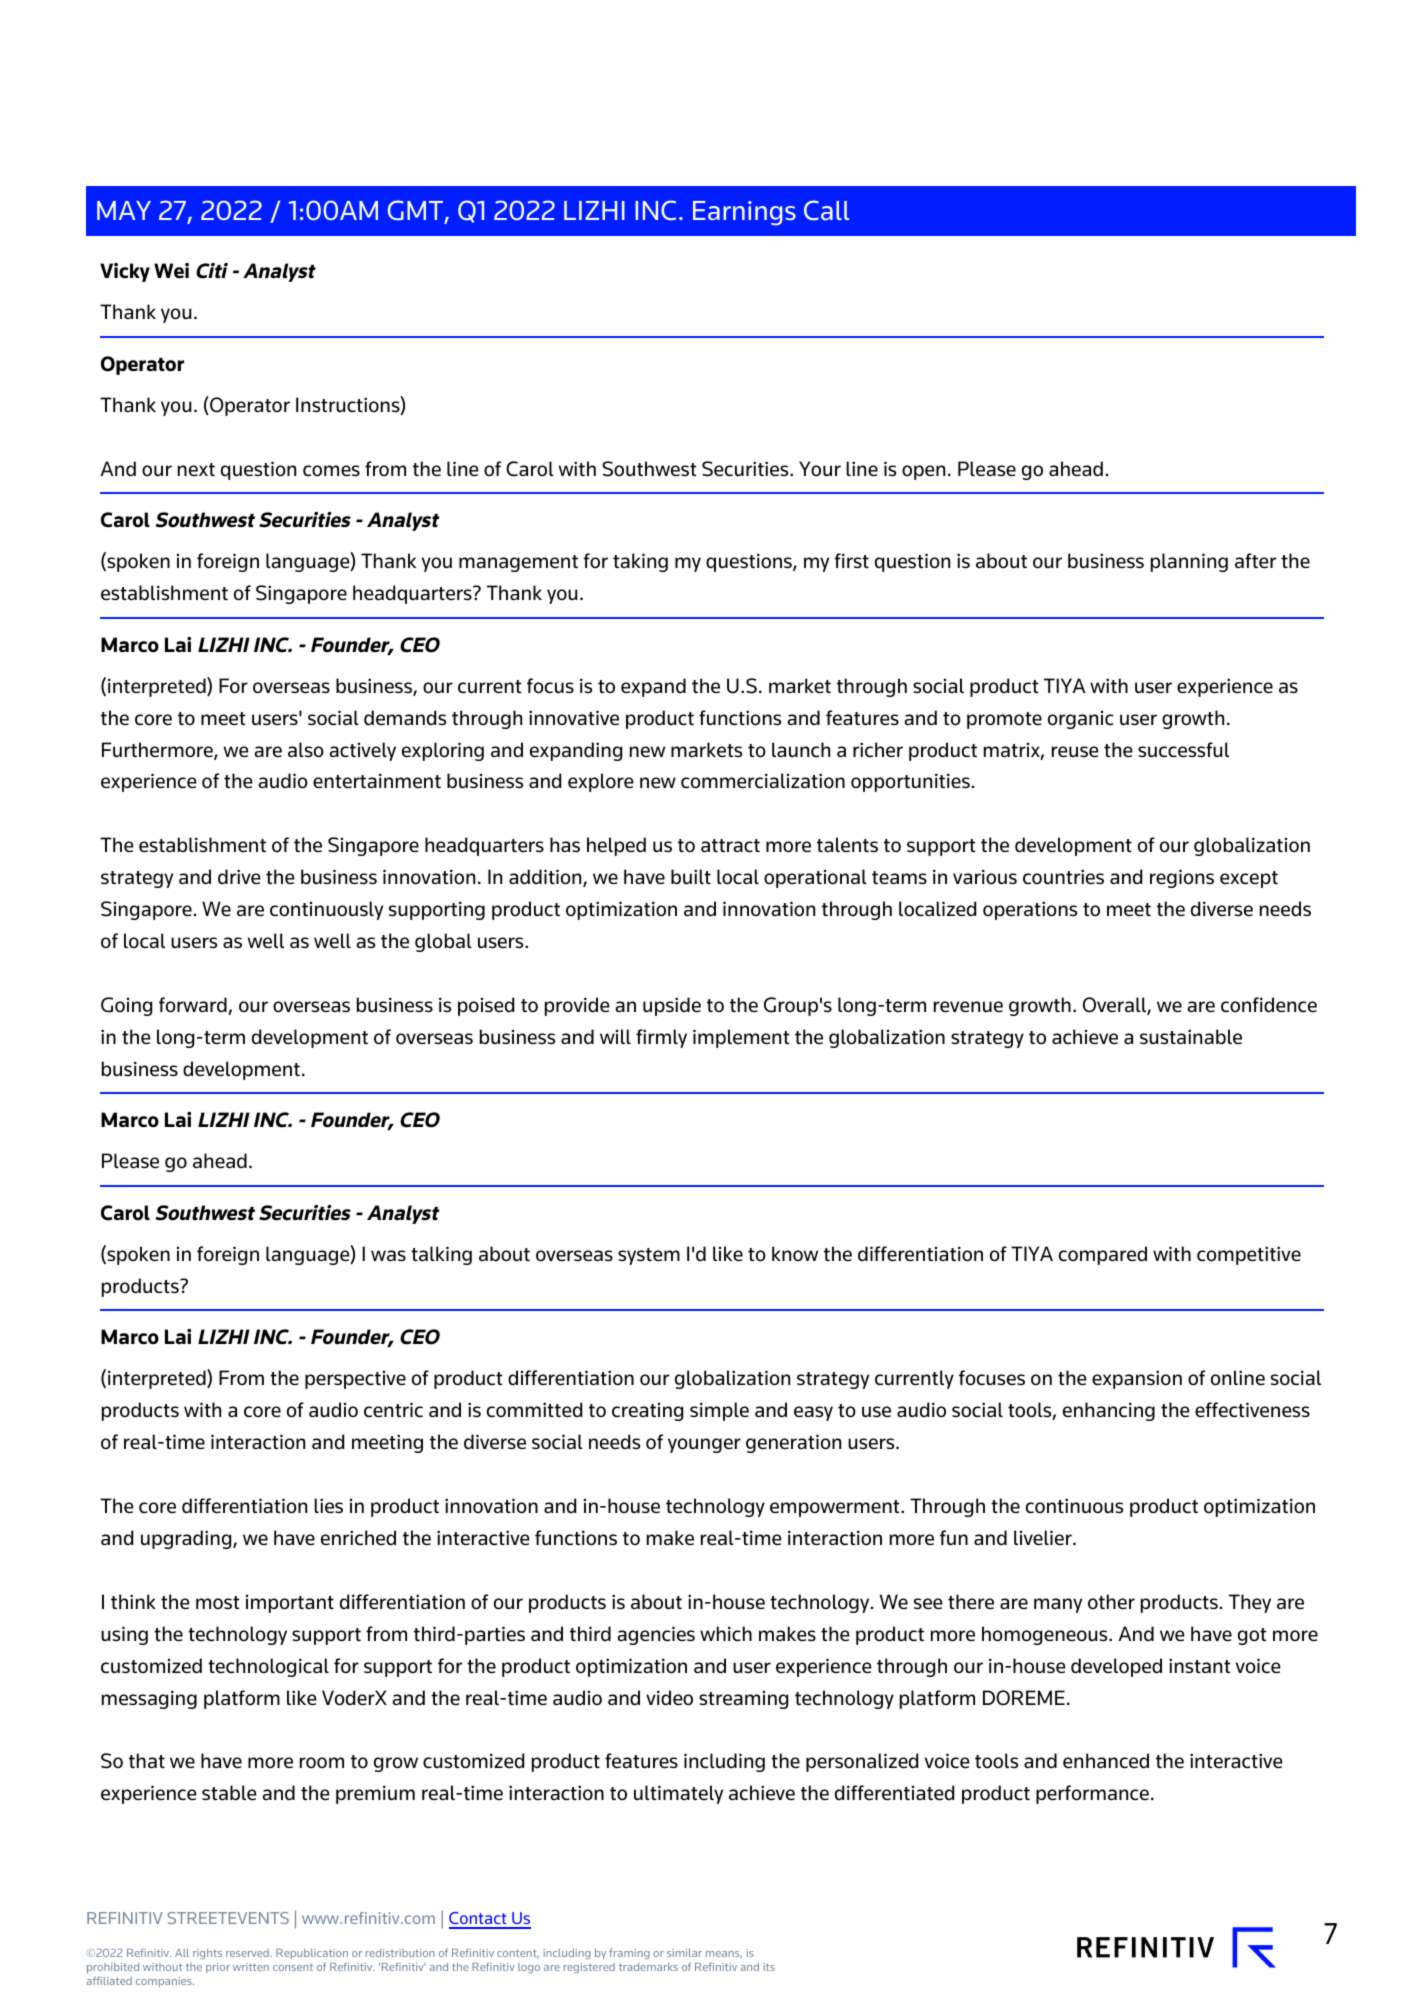 Image resolution: width=1424 pixels, height=2013 pixels. I want to click on livelier, so click(1044, 1538).
